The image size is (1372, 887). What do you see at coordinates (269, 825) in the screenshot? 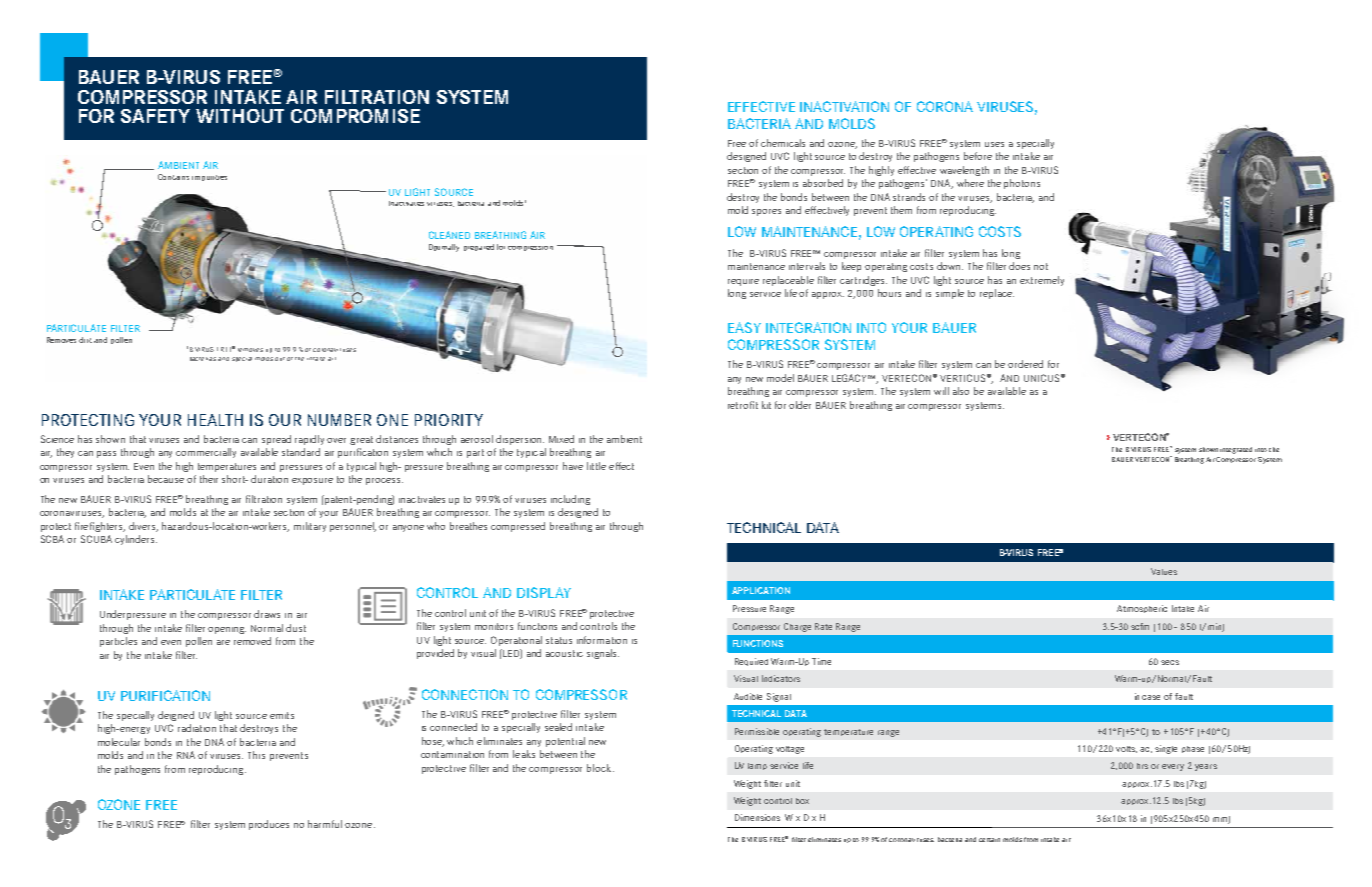
I see `produces` at bounding box center [269, 825].
